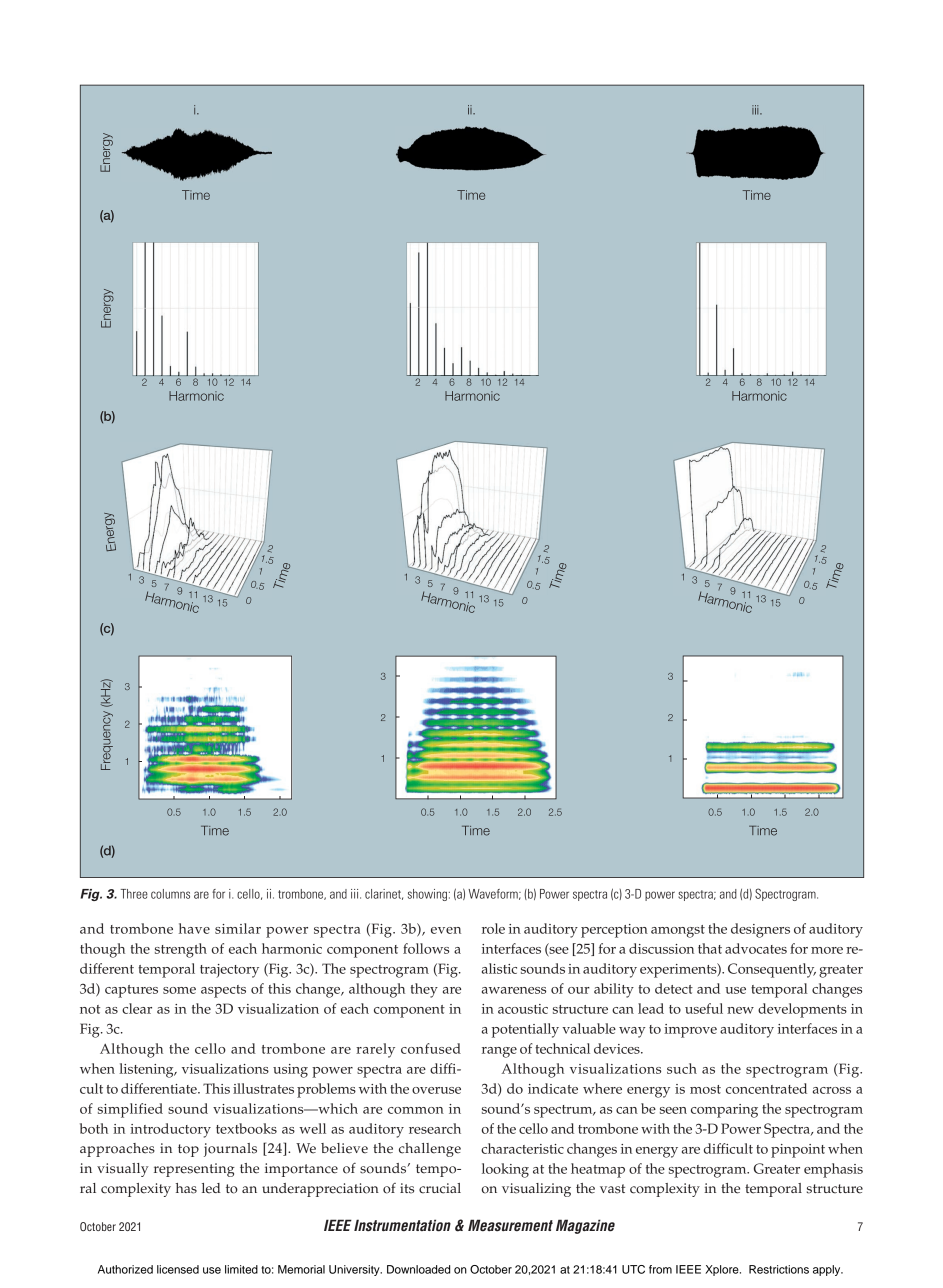 Image resolution: width=943 pixels, height=1288 pixels. I want to click on licensed, so click(178, 1269).
